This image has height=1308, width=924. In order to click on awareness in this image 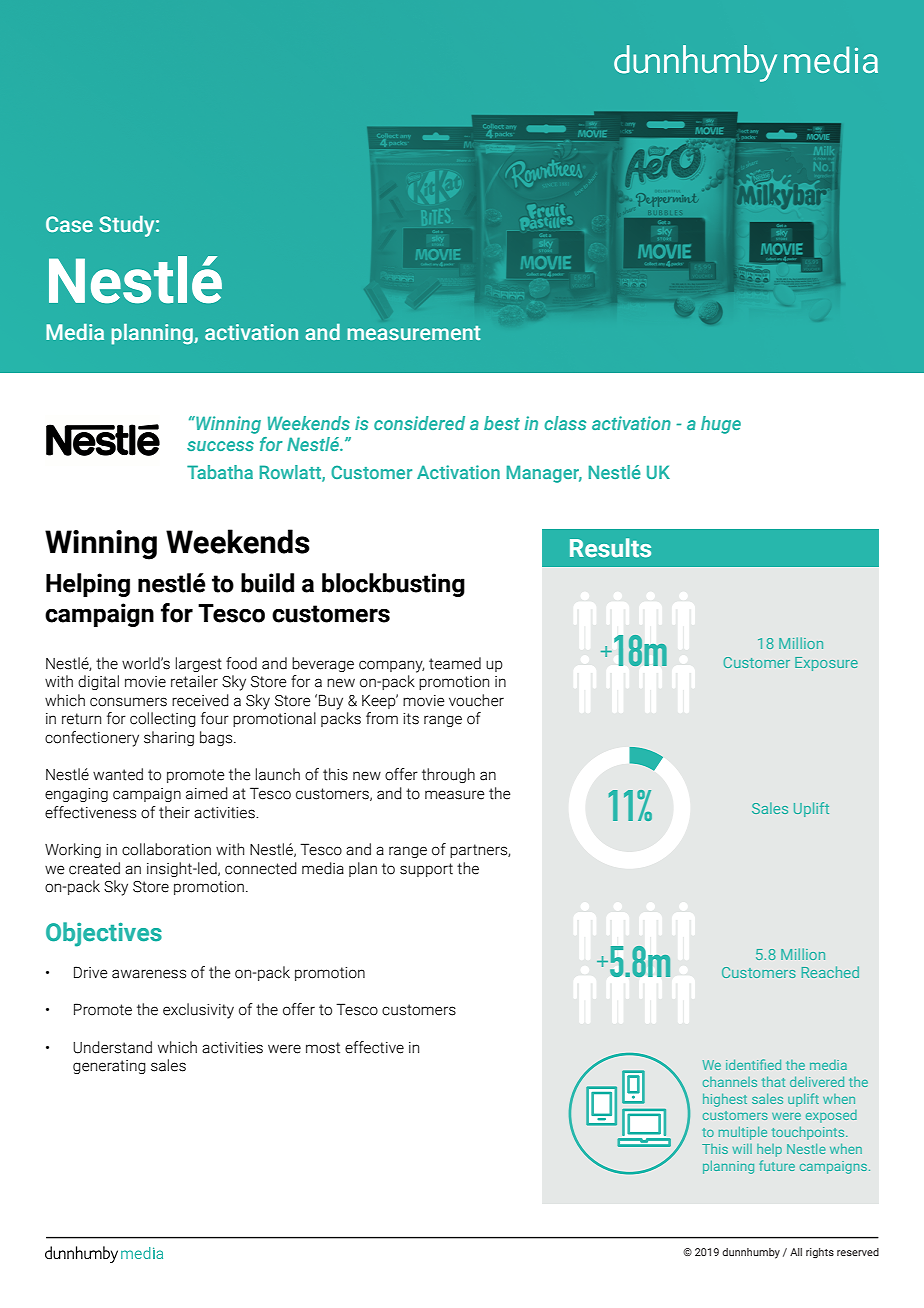, I will do `click(149, 974)`.
